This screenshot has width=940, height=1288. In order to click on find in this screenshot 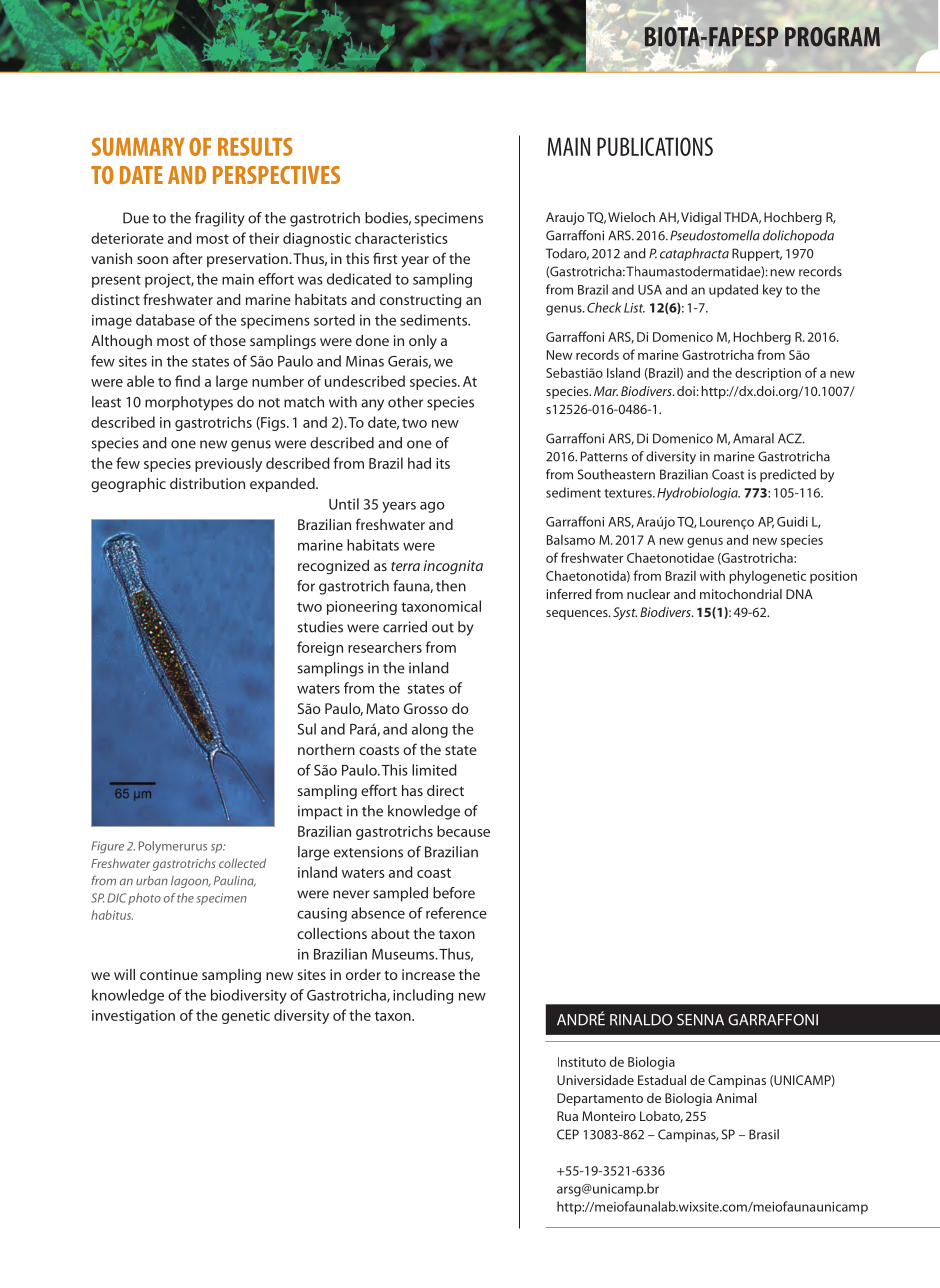, I will do `click(187, 381)`.
